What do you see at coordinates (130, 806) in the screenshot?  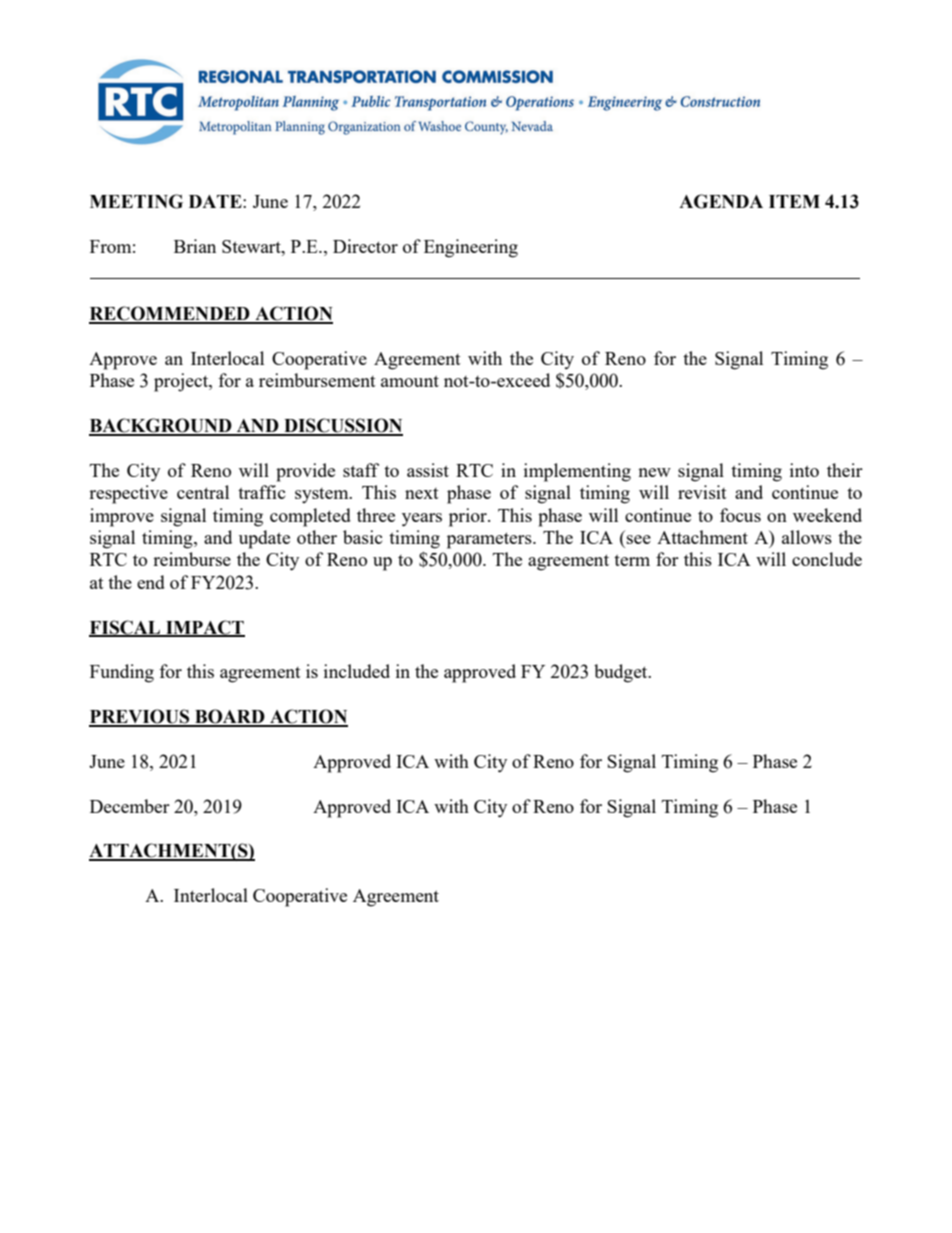 I see `December` at bounding box center [130, 806].
